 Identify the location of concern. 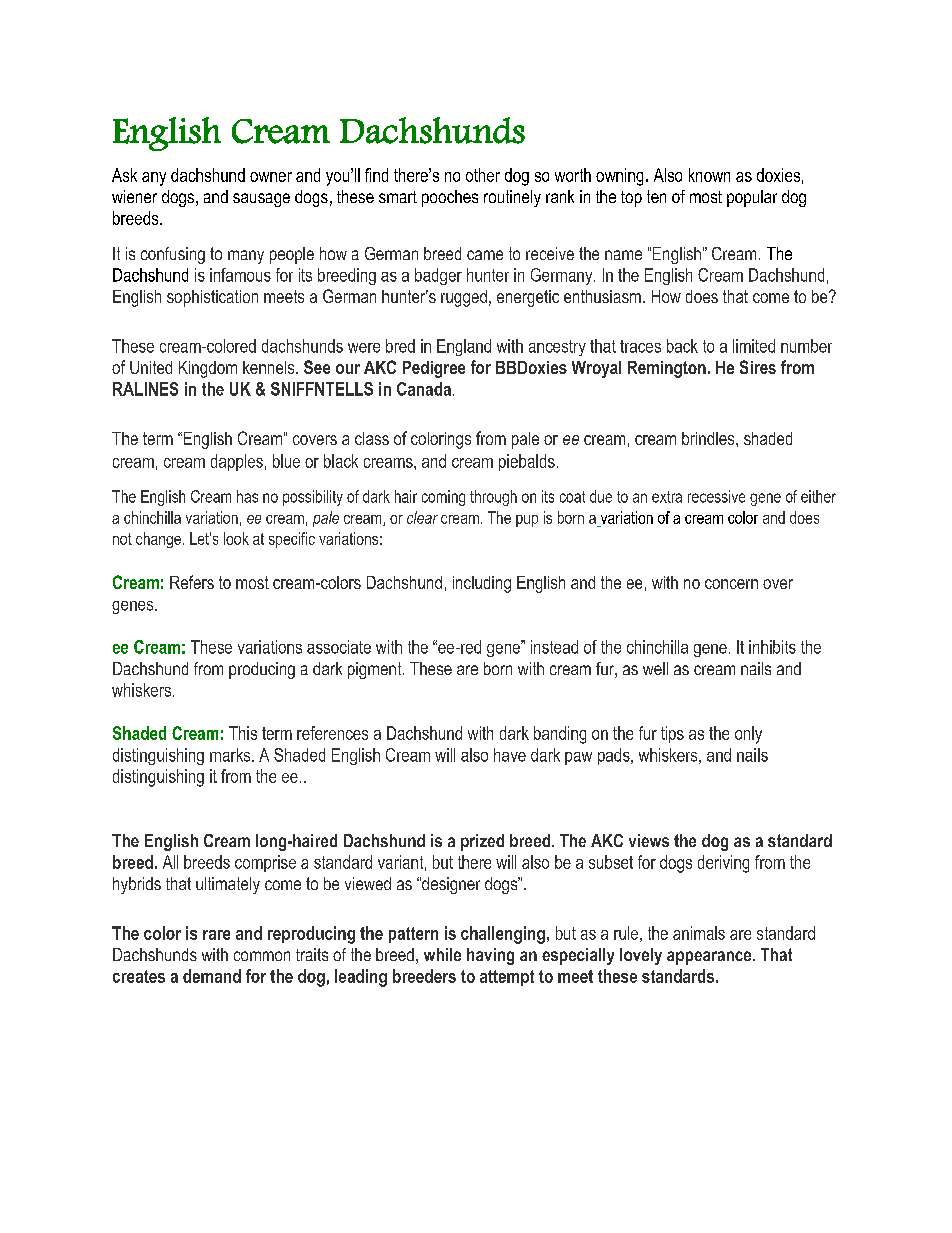
(731, 584).
